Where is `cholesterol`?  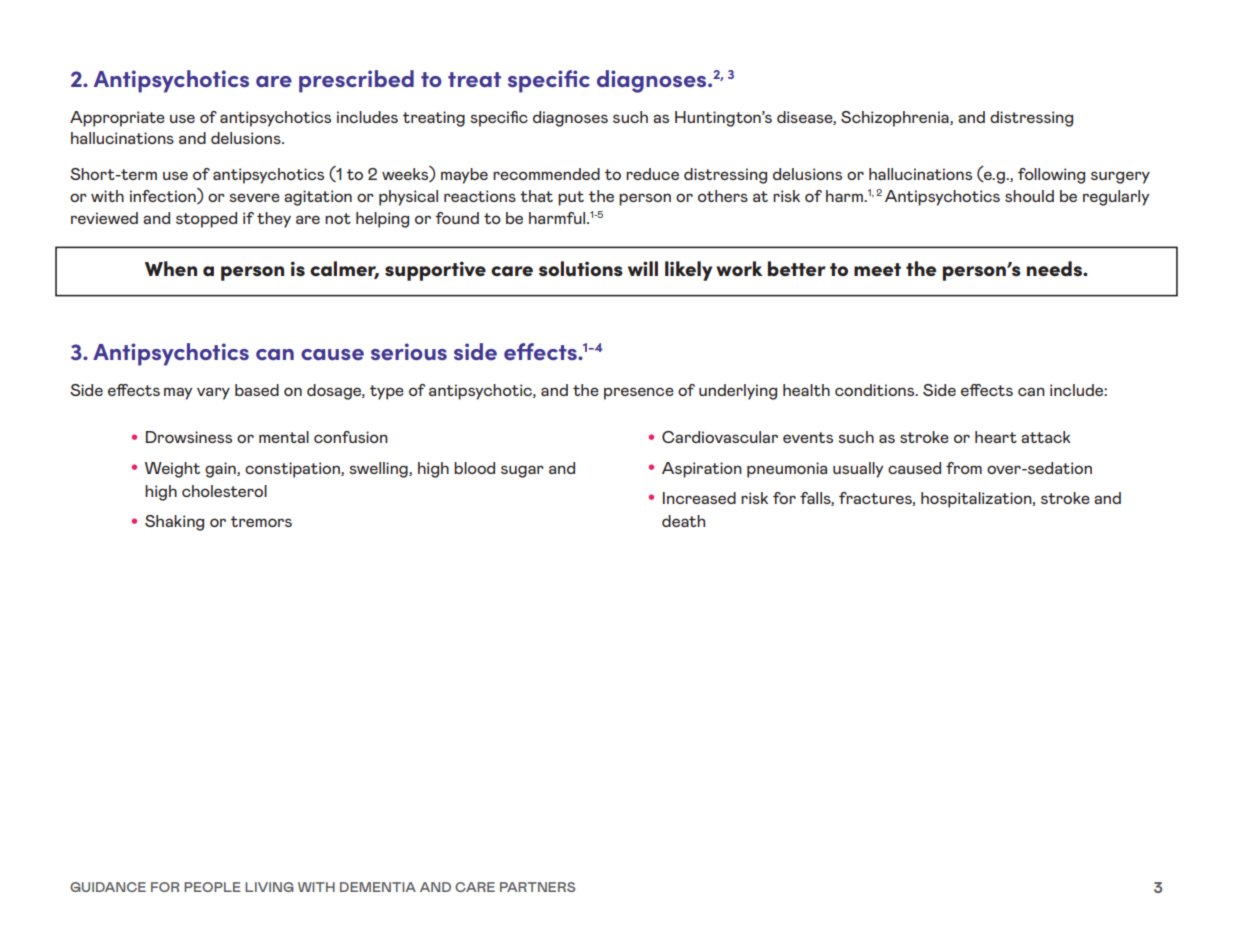 cholesterol is located at coordinates (224, 491).
